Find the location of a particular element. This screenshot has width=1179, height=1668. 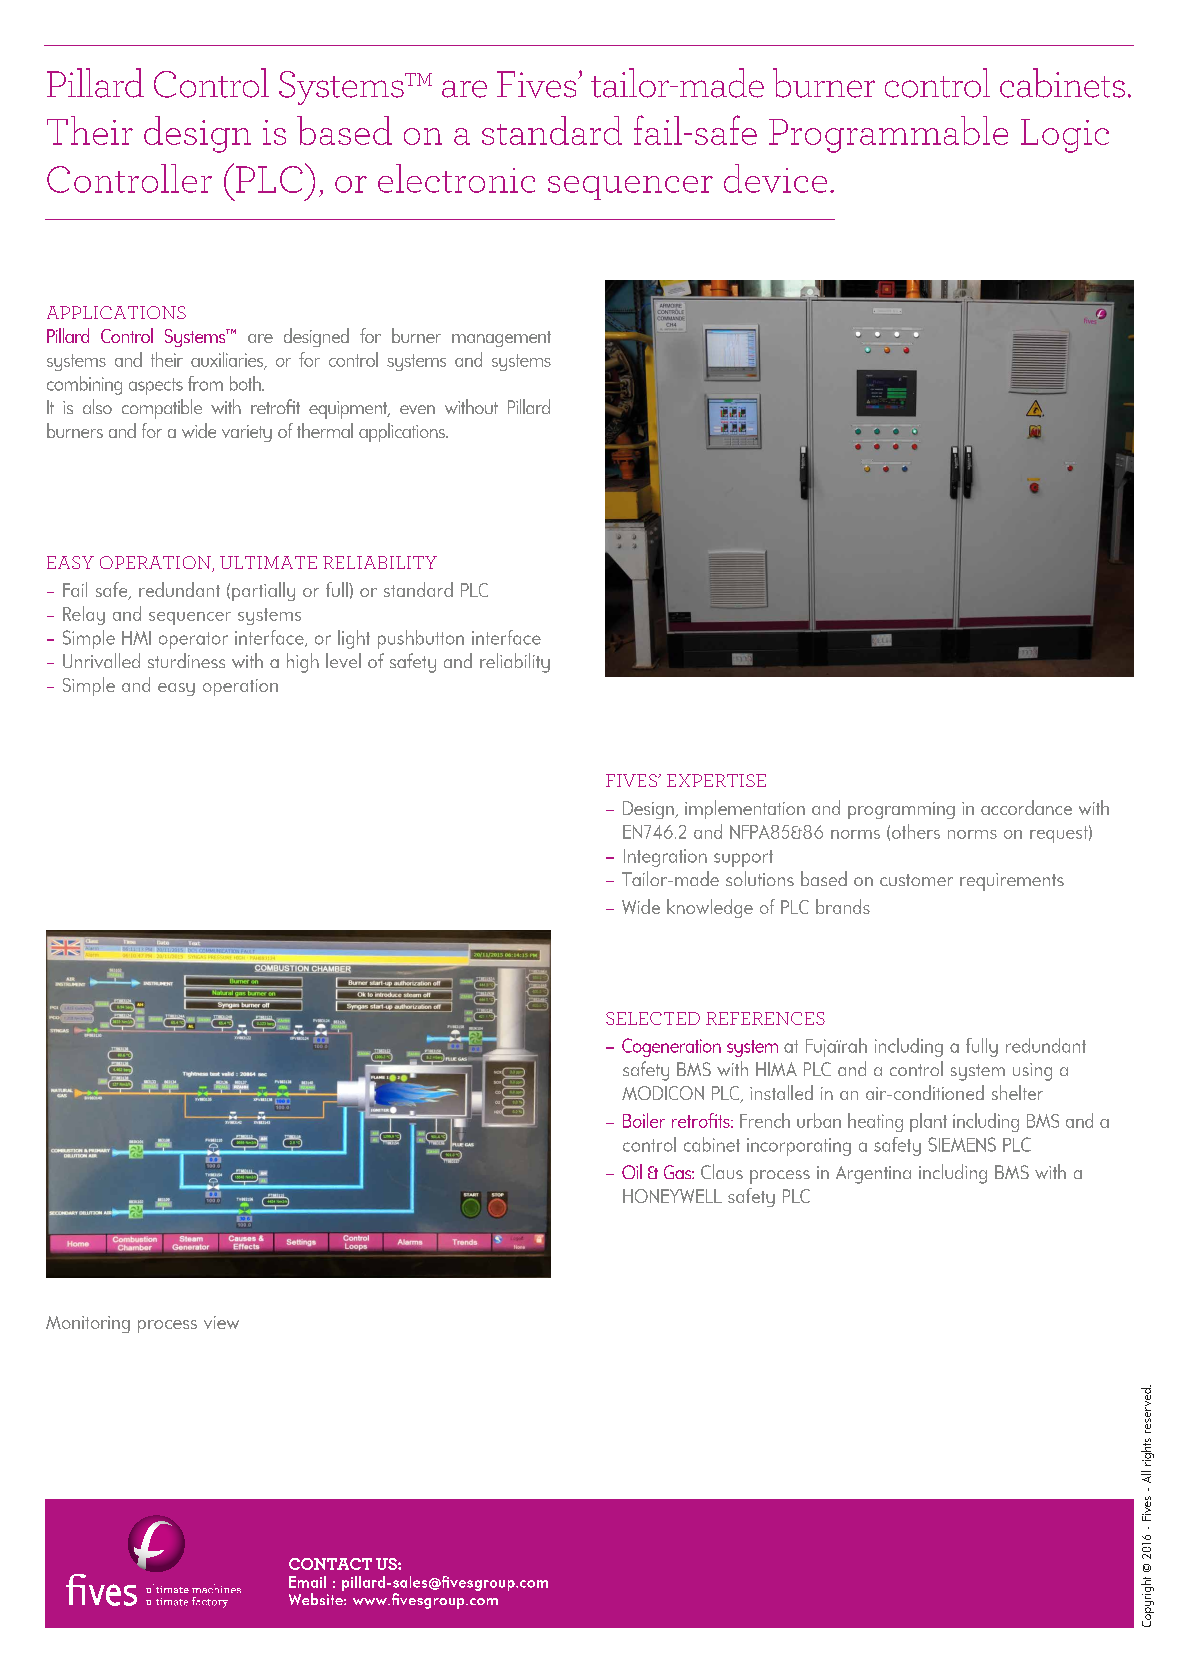

sturdiness is located at coordinates (186, 660).
